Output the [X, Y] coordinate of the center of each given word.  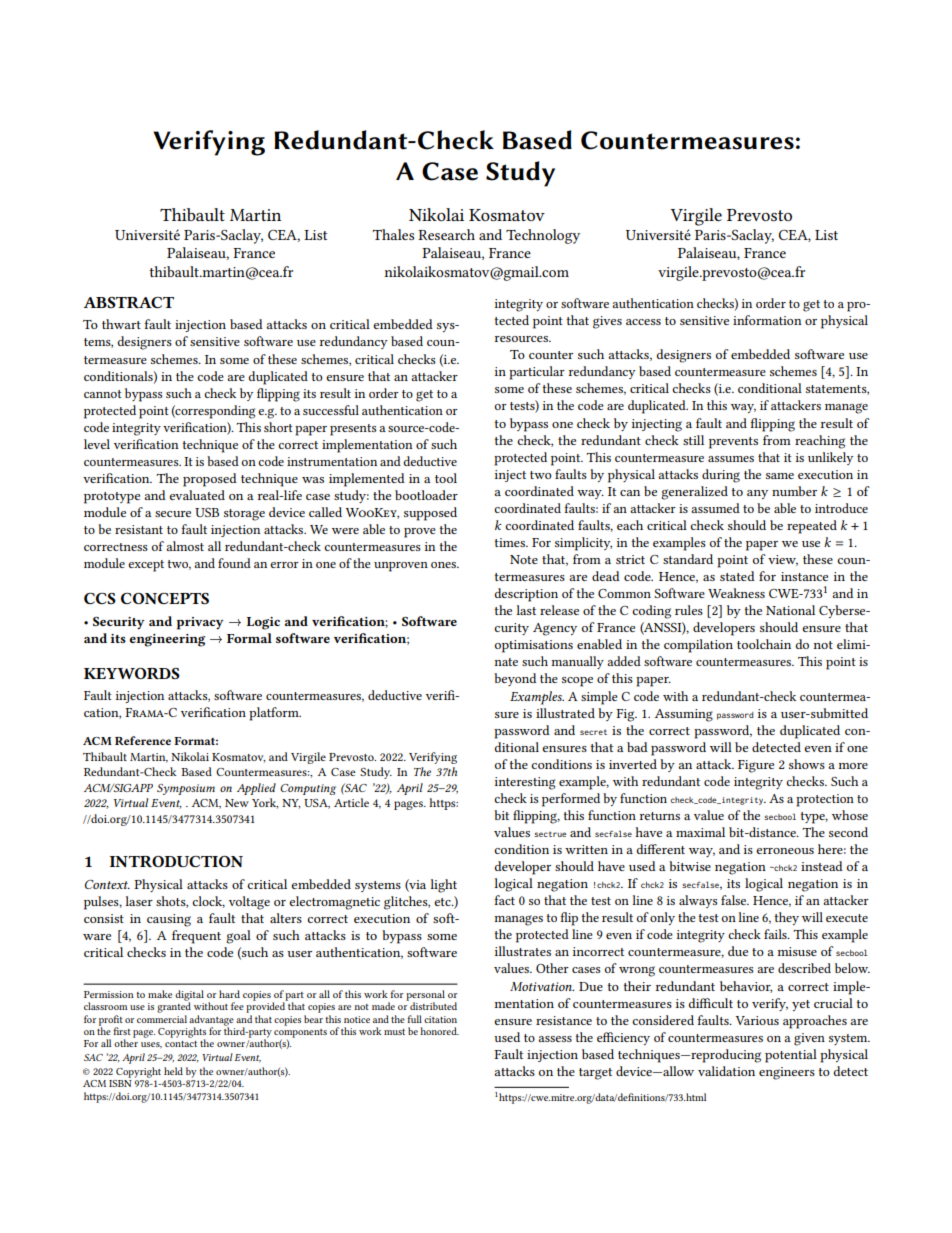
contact [181, 1044]
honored [439, 1031]
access [643, 322]
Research [446, 234]
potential [791, 1056]
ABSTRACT [128, 302]
